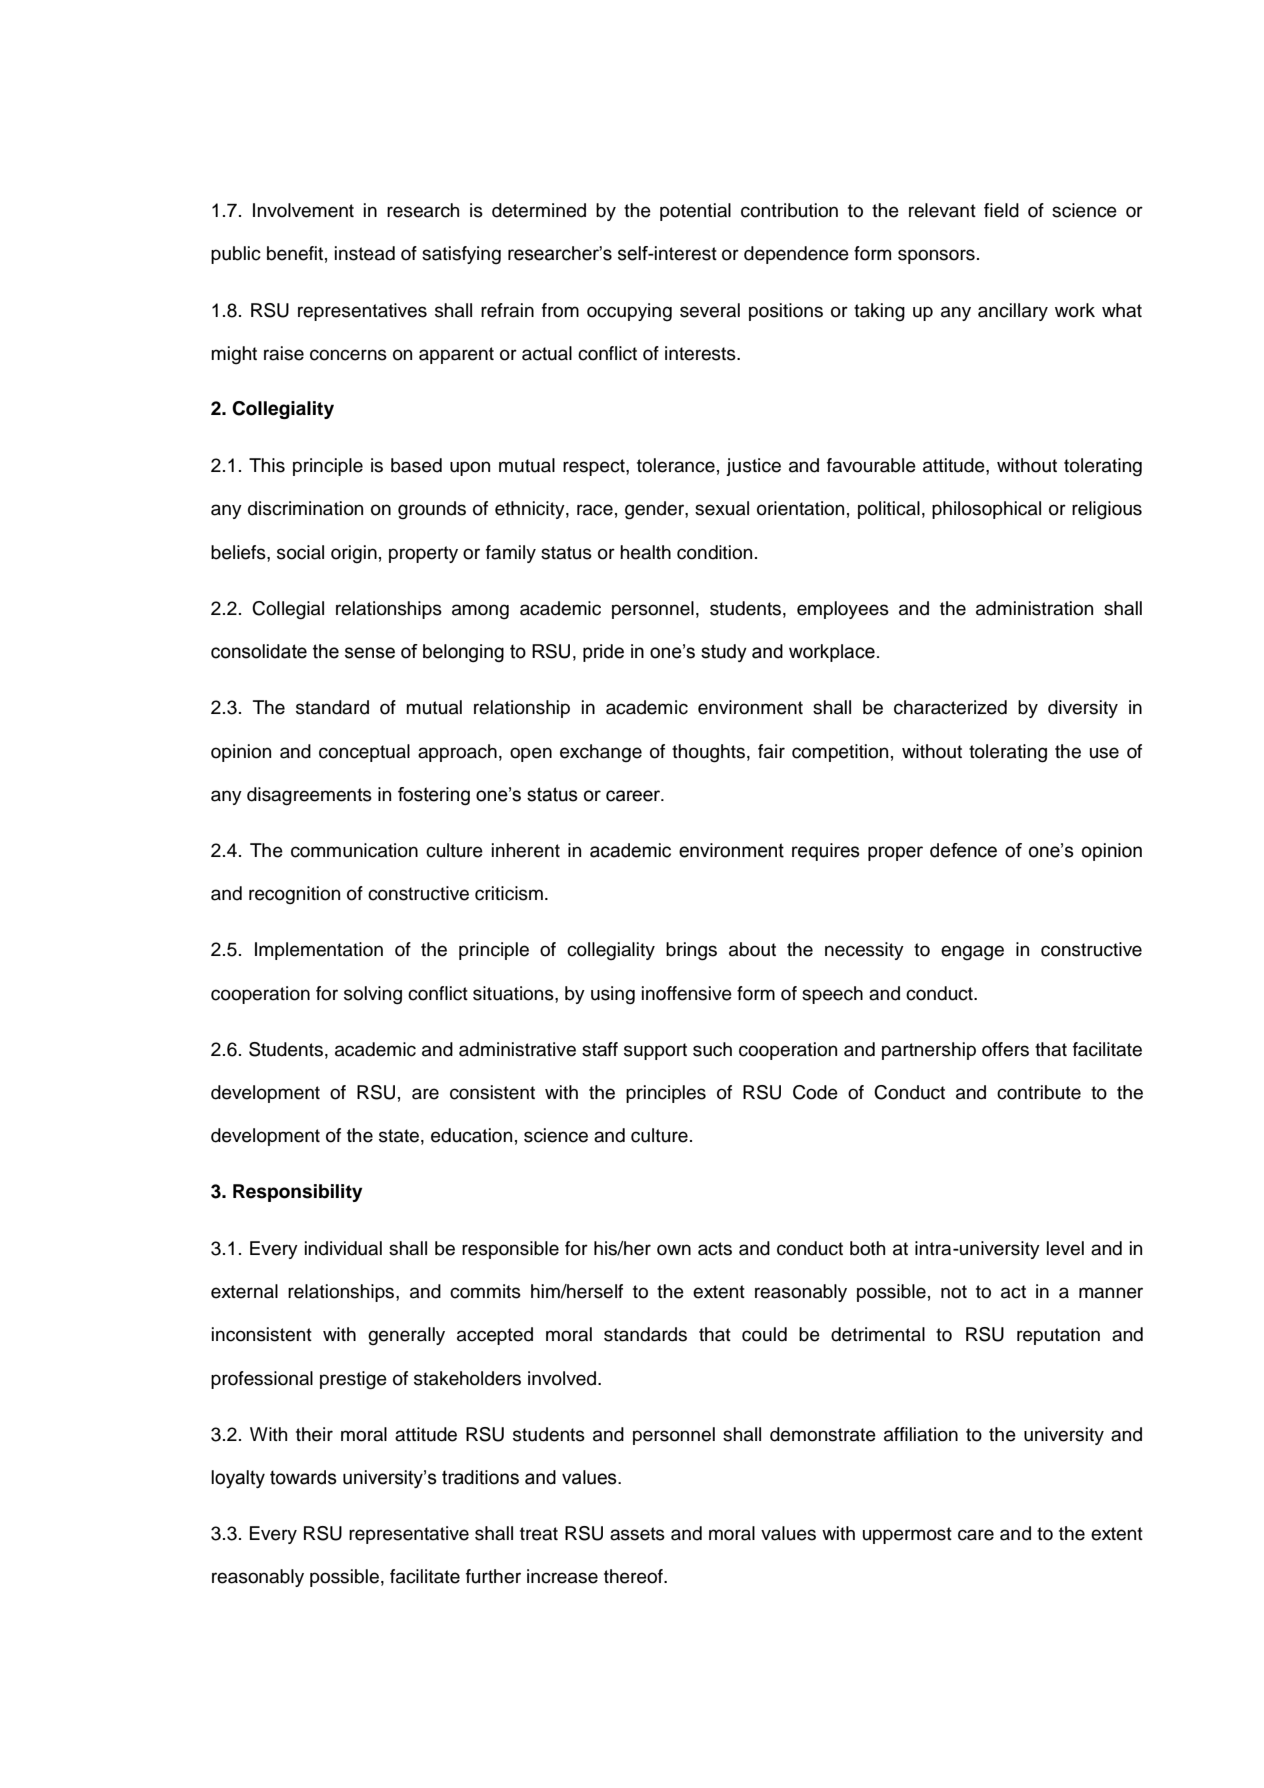 This document has height=1788, width=1264. I want to click on sense, so click(370, 653).
